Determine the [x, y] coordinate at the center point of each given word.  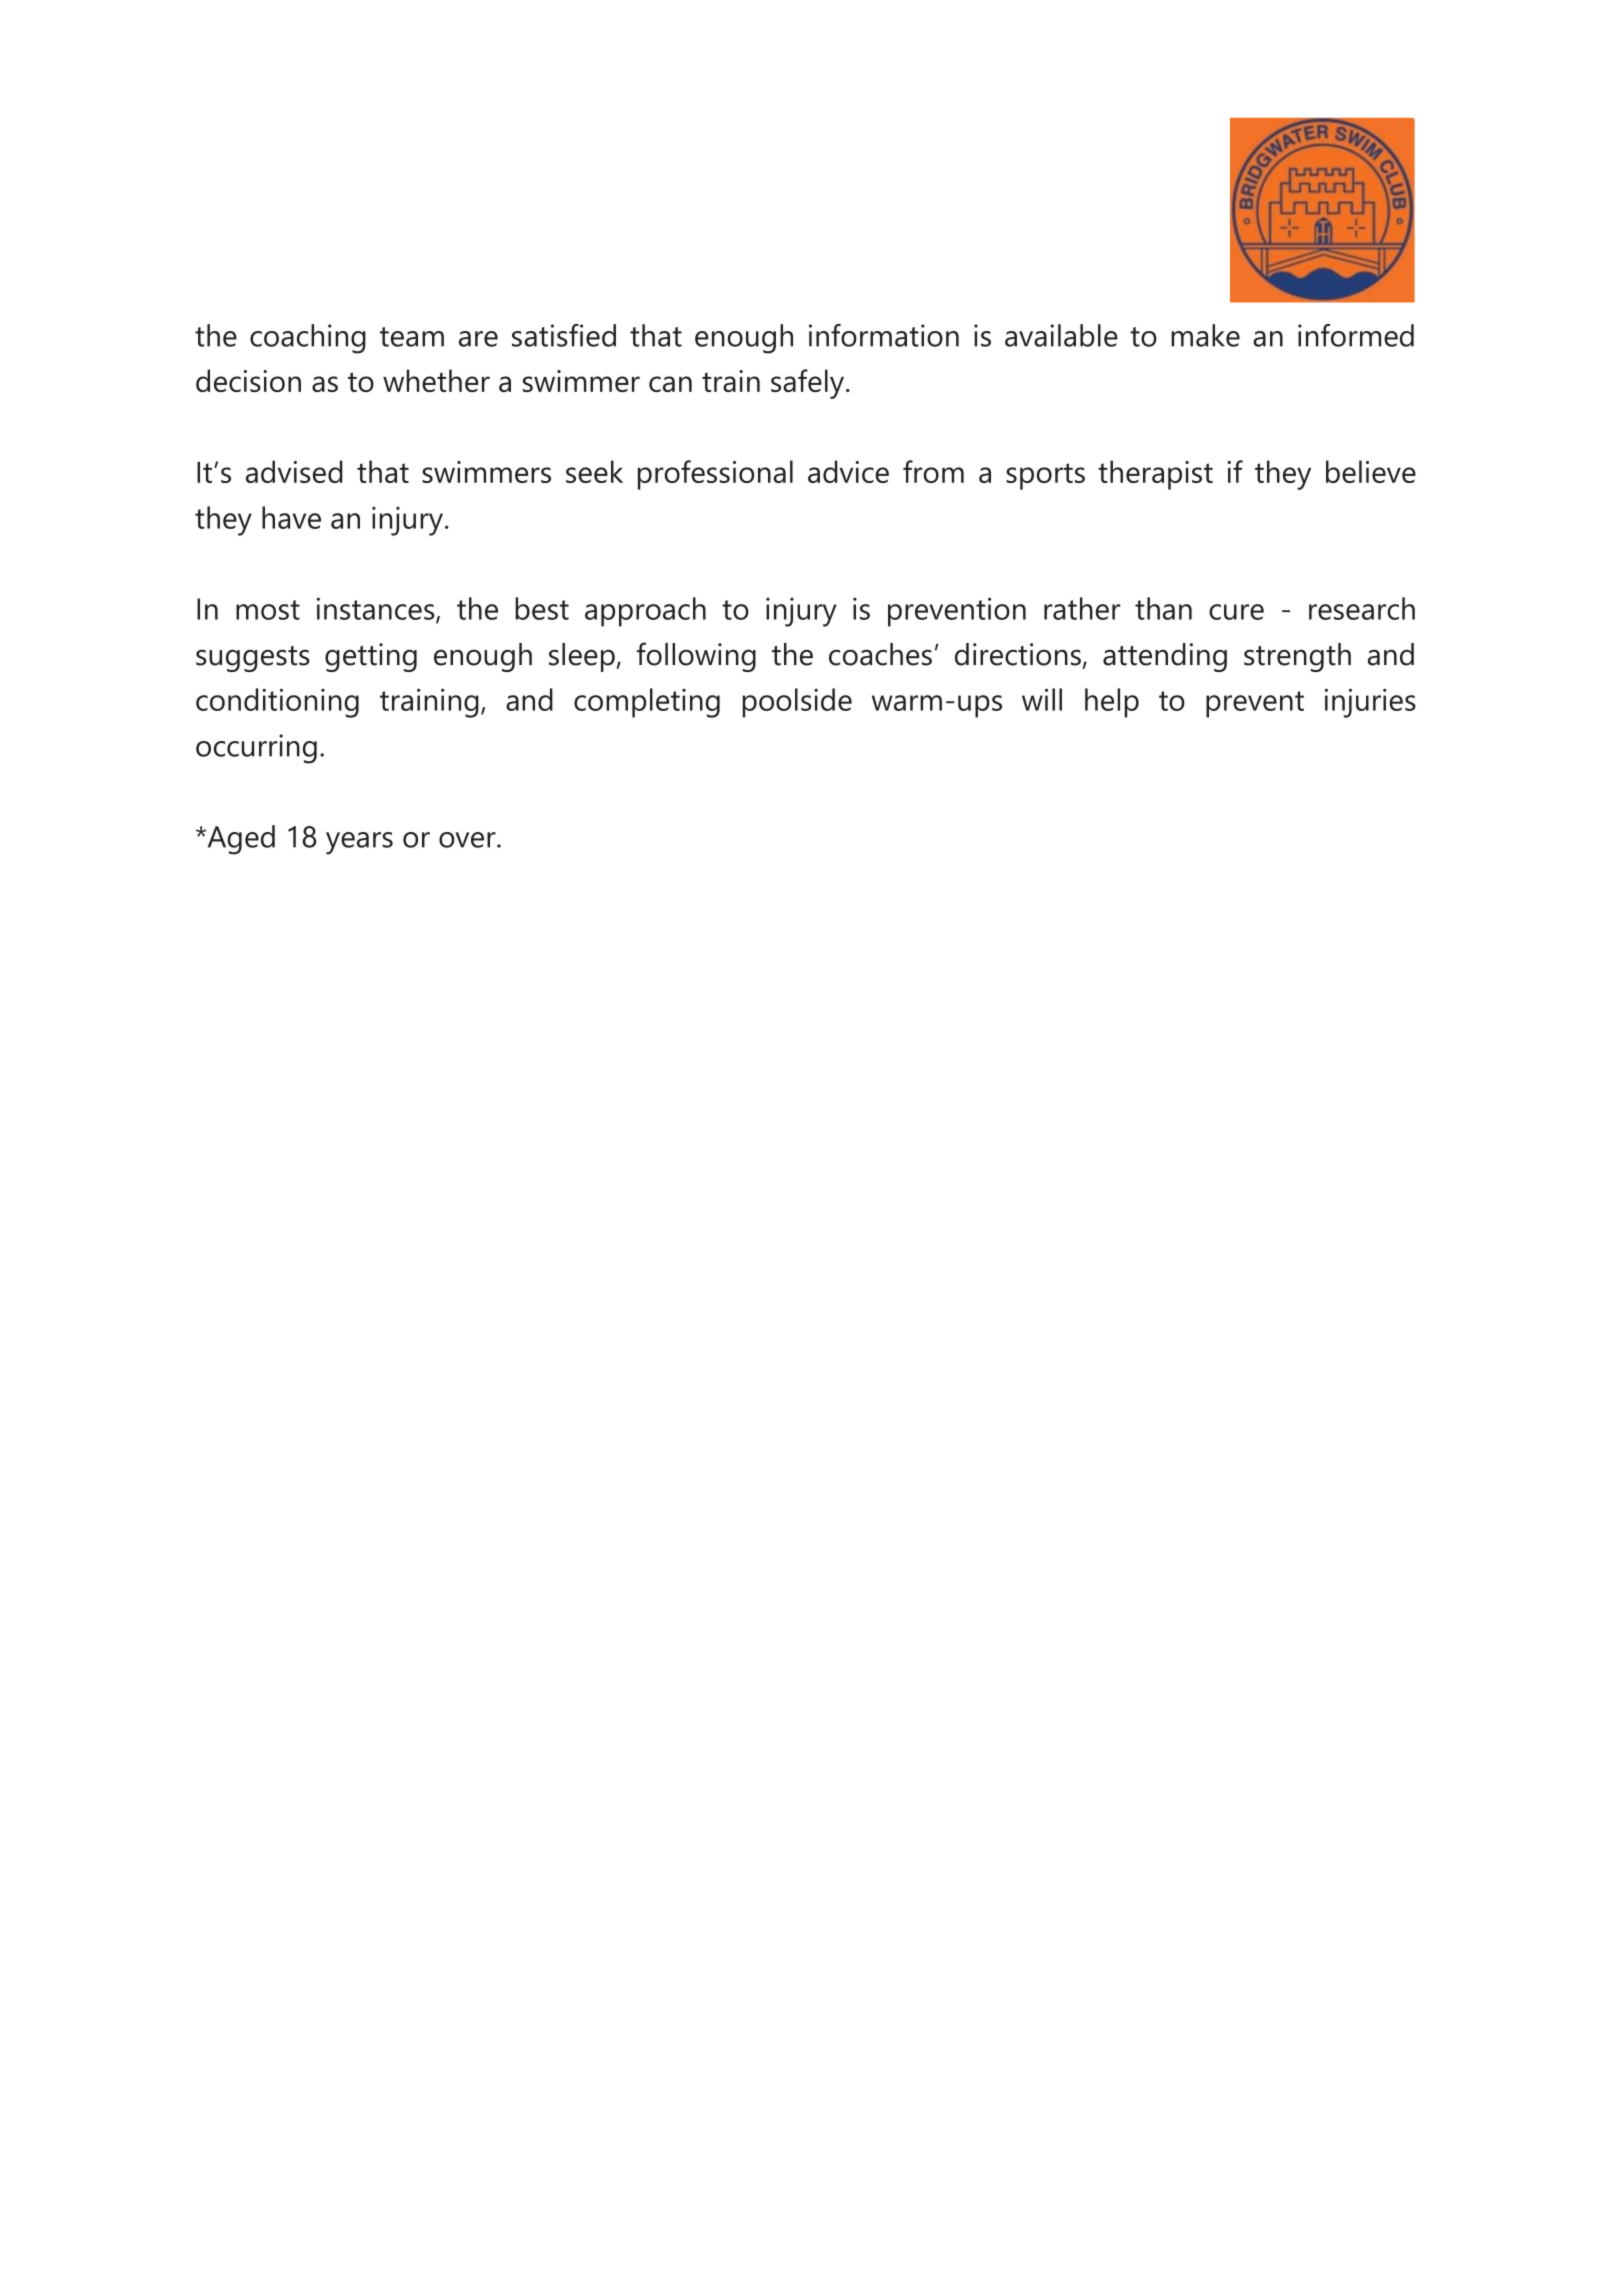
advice [848, 471]
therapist [1155, 475]
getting [371, 657]
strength [1297, 657]
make [1205, 335]
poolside [797, 703]
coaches [880, 654]
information [884, 335]
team [412, 337]
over [468, 840]
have [291, 517]
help [1112, 703]
